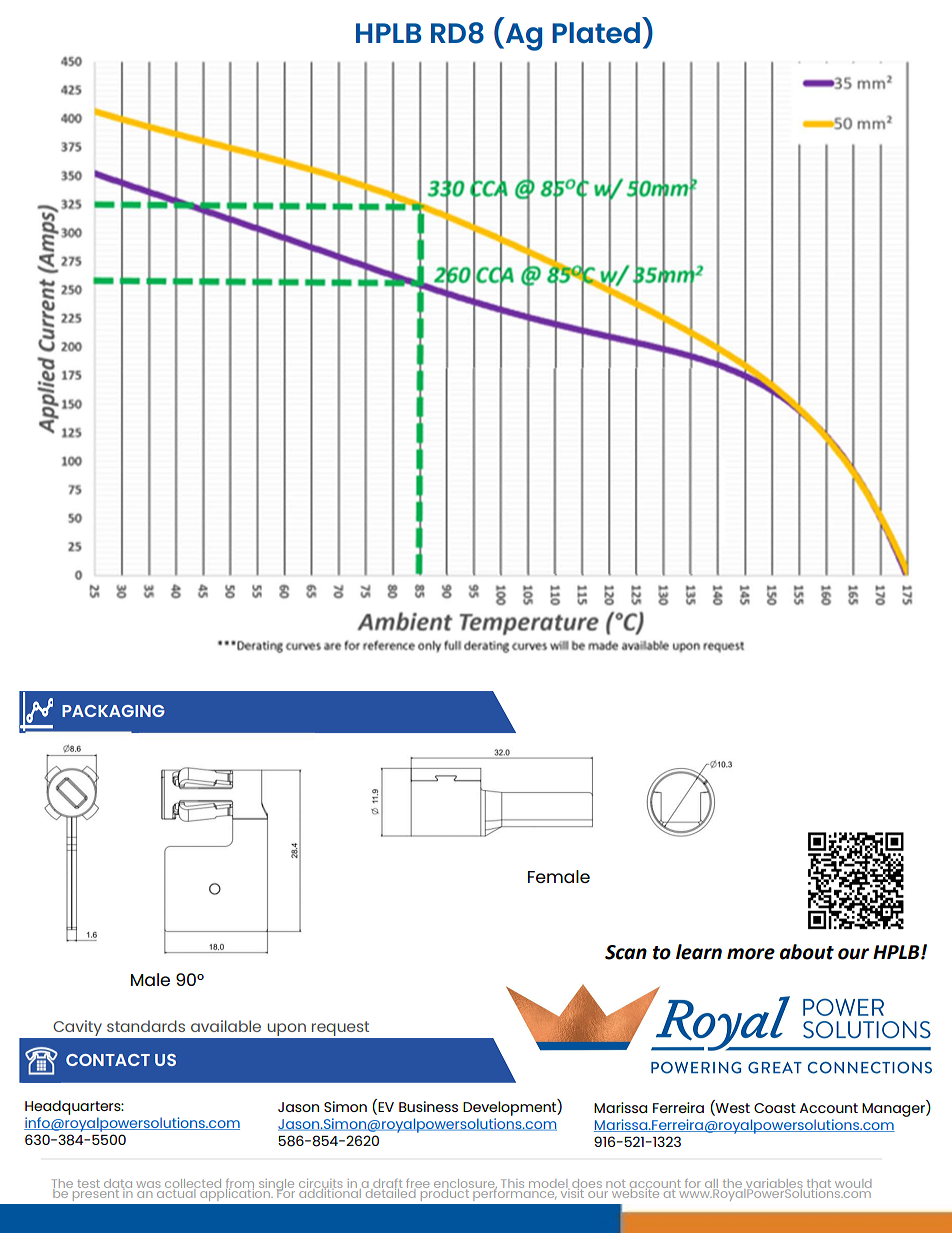 The width and height of the screenshot is (952, 1233). What do you see at coordinates (113, 711) in the screenshot?
I see `PACKAGING` at bounding box center [113, 711].
